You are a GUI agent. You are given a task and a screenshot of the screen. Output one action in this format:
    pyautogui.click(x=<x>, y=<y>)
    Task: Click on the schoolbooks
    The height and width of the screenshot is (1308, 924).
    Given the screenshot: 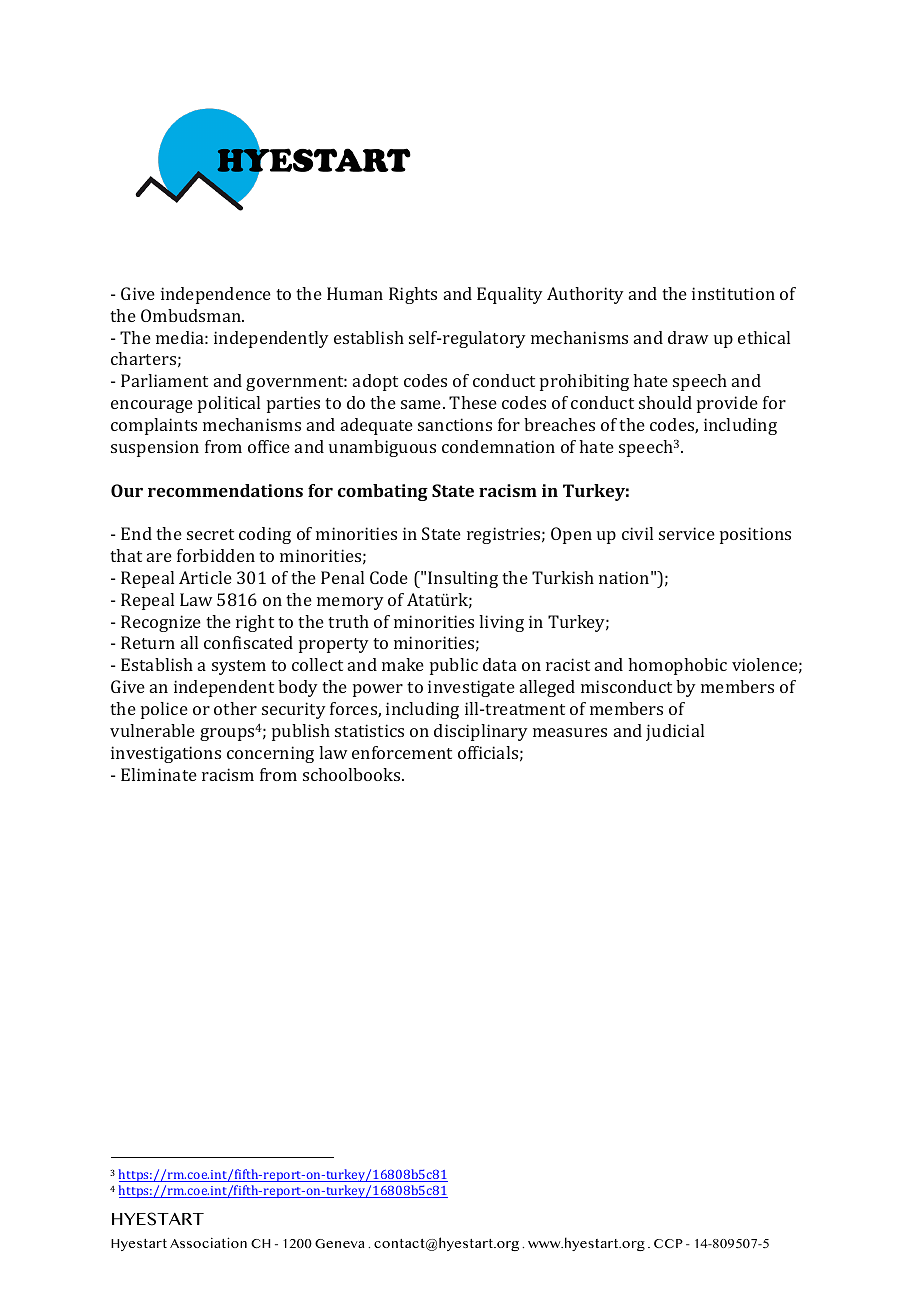 What is the action you would take?
    pyautogui.click(x=353, y=774)
